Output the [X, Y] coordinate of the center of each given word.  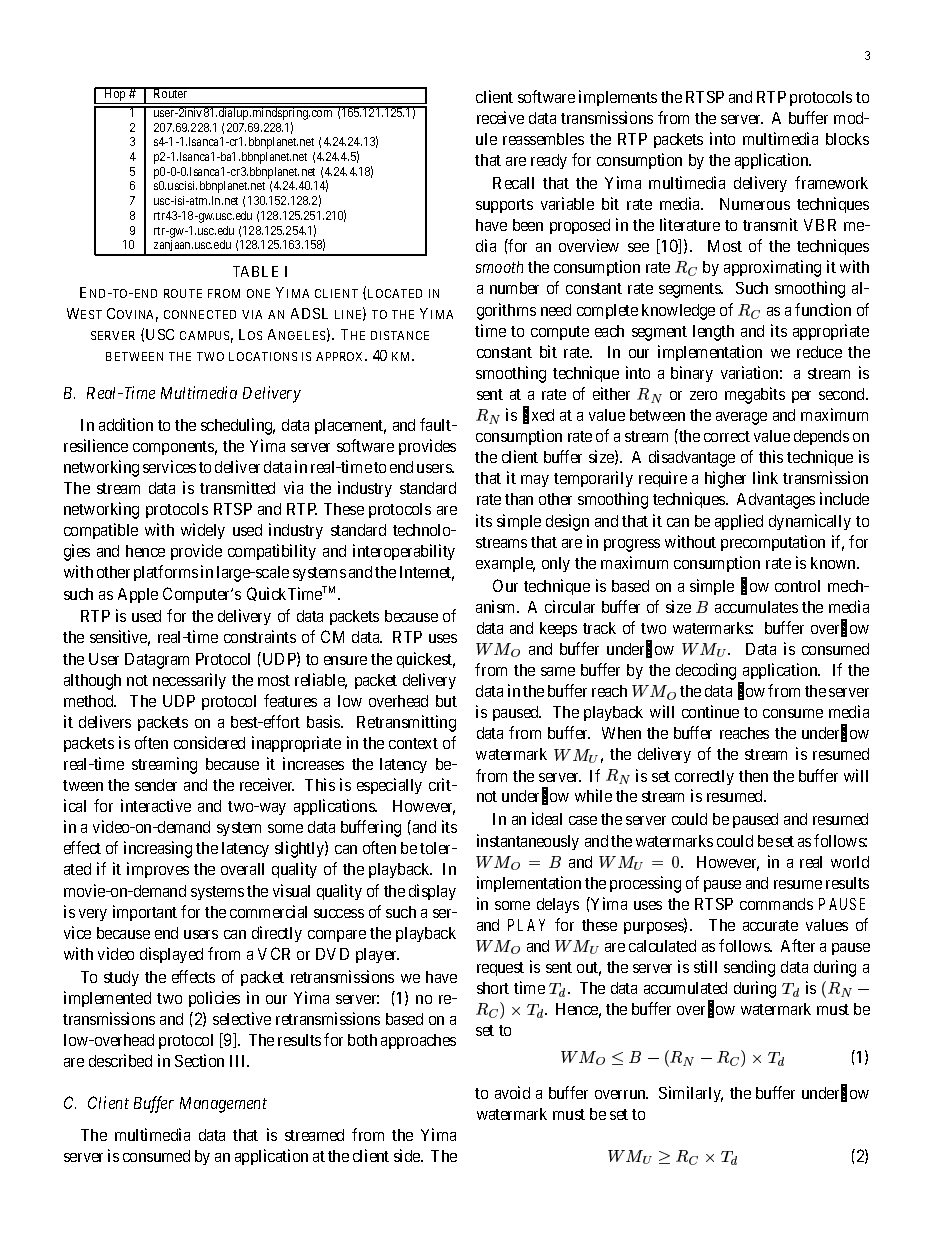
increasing [158, 849]
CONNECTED [200, 314]
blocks [847, 139]
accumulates [756, 607]
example [505, 564]
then [753, 776]
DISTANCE [400, 335]
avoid [512, 1092]
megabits [755, 395]
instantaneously [528, 842]
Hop [115, 96]
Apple [138, 595]
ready [549, 161]
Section [199, 1060]
